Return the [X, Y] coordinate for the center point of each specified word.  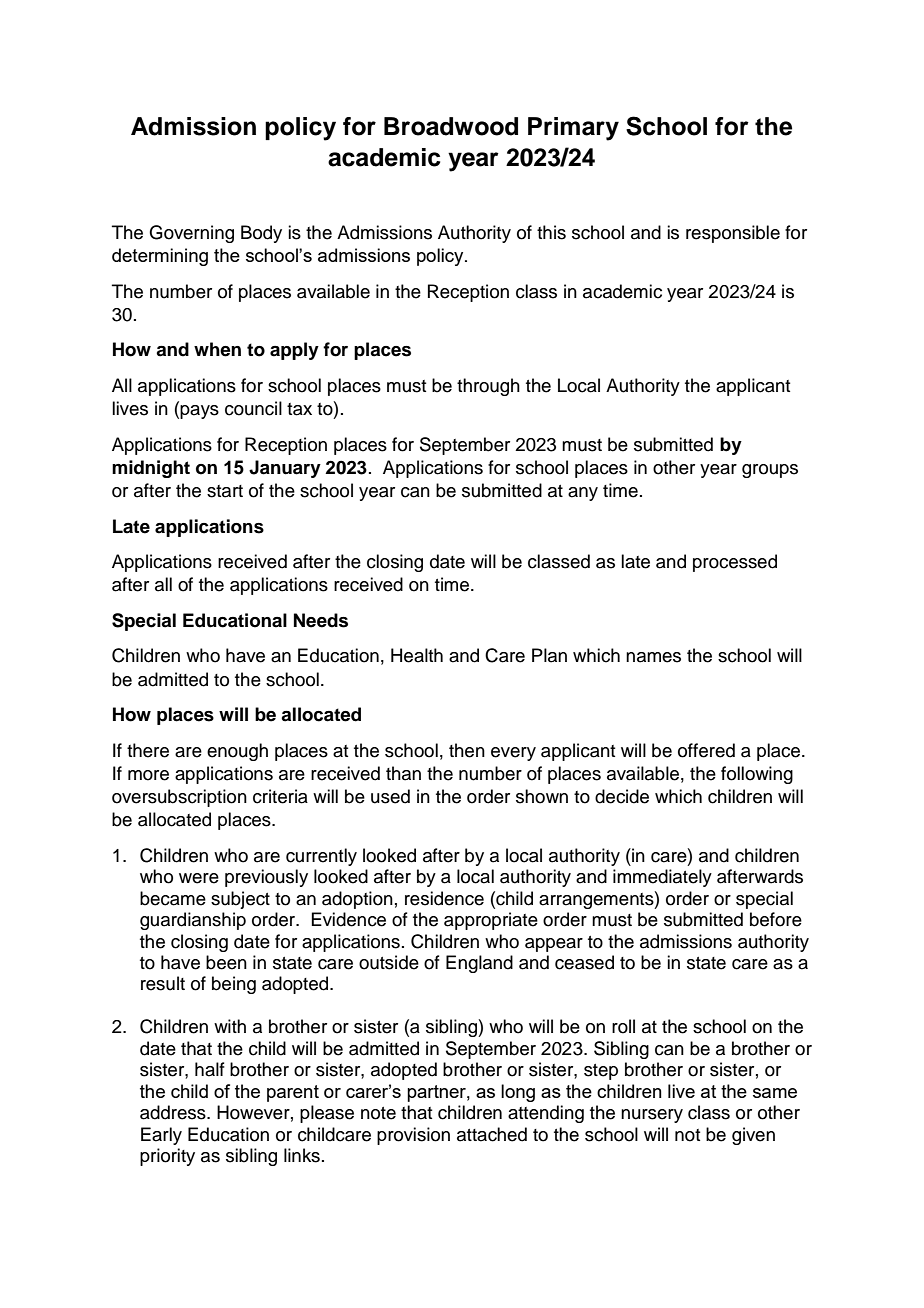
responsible [733, 234]
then [467, 750]
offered [706, 750]
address [174, 1112]
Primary [573, 129]
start [225, 491]
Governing [191, 234]
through [488, 387]
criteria [280, 796]
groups [770, 471]
